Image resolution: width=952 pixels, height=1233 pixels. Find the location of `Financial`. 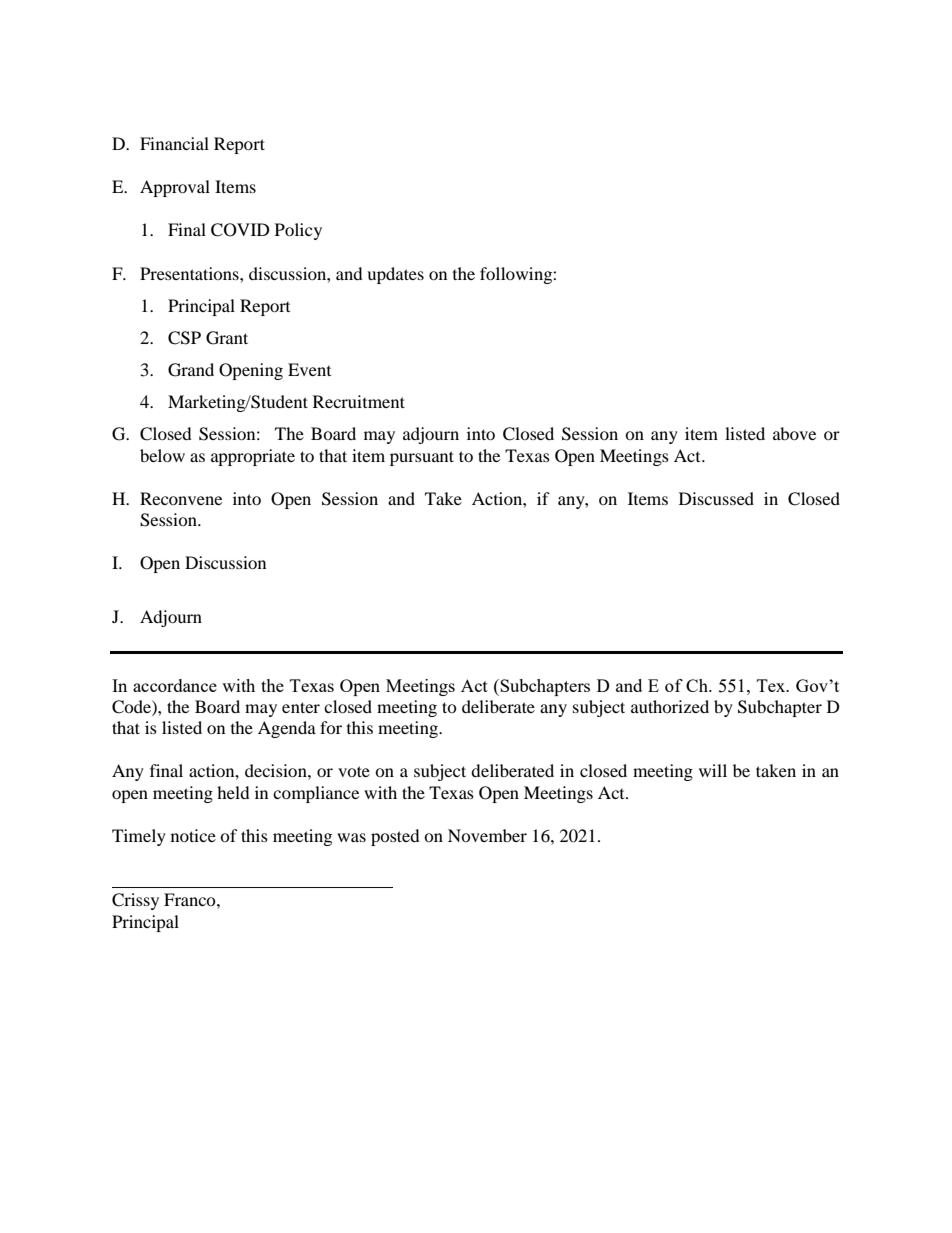

Financial is located at coordinates (174, 143).
